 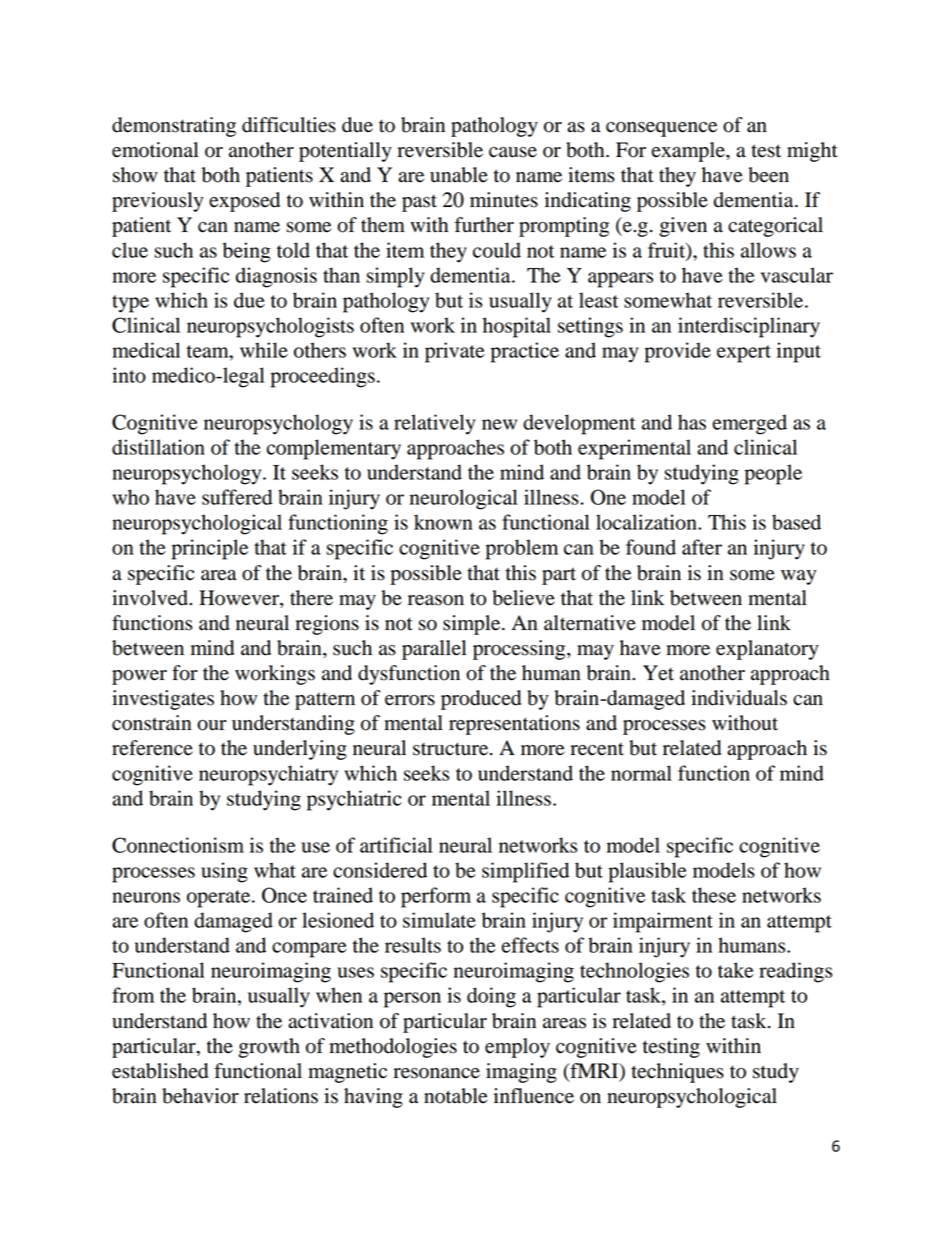 What do you see at coordinates (767, 650) in the document?
I see `explanatory` at bounding box center [767, 650].
